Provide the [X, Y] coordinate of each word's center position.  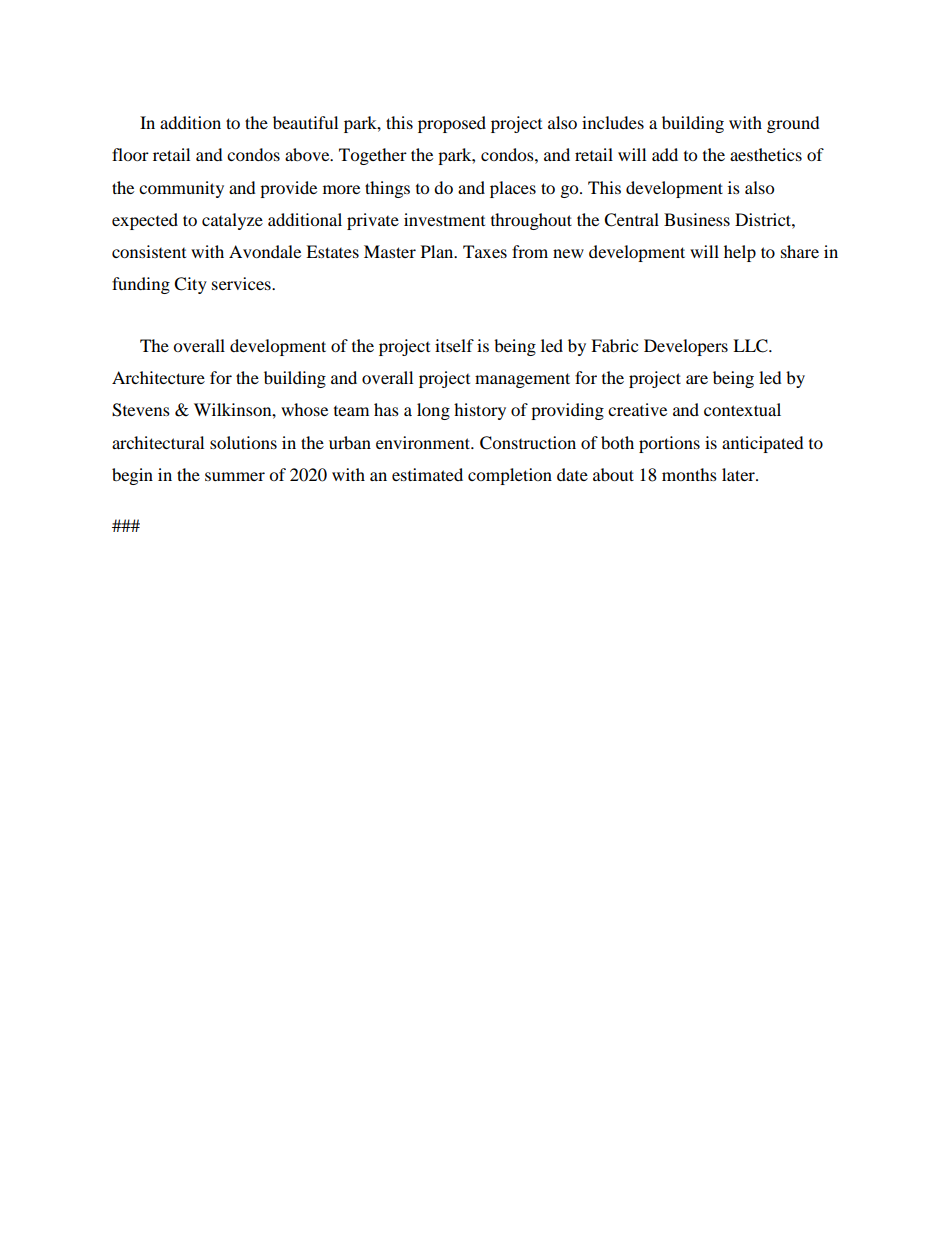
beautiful [305, 122]
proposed [452, 124]
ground [793, 124]
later [739, 474]
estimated [427, 474]
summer [235, 476]
